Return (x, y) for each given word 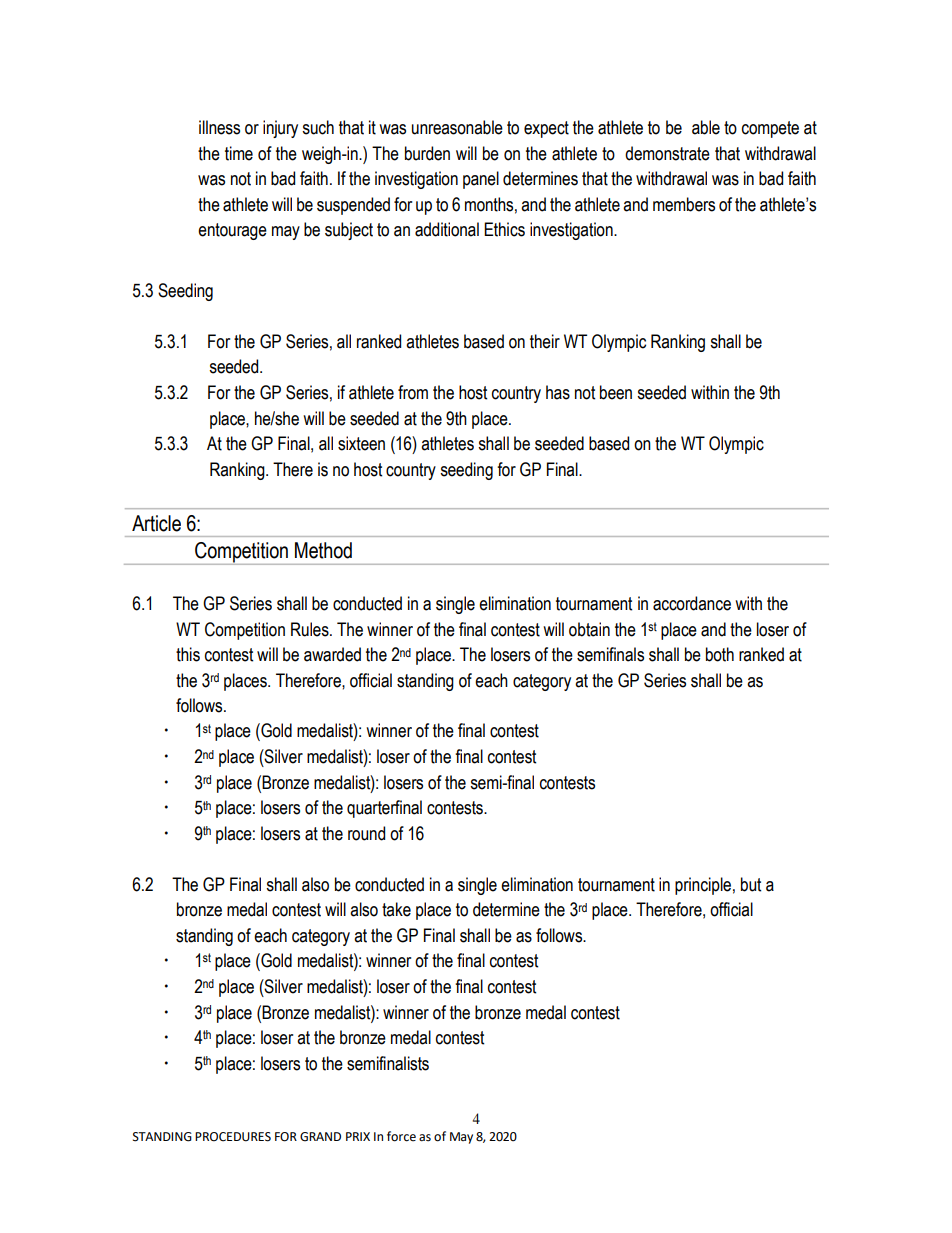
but (751, 884)
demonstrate (667, 153)
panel (481, 180)
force (401, 1136)
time (239, 153)
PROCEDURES (233, 1137)
